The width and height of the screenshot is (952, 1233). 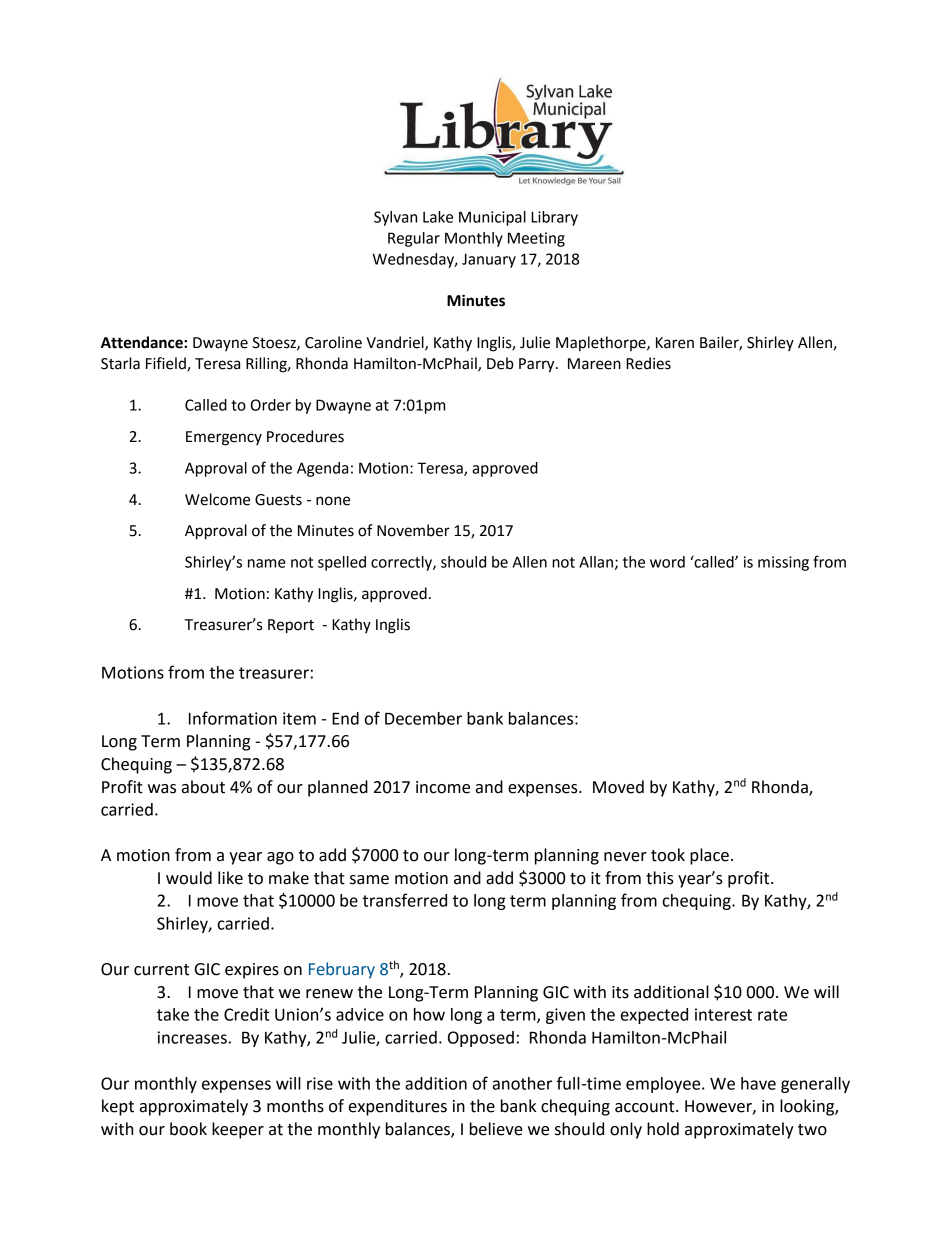 I want to click on have, so click(x=758, y=1083).
